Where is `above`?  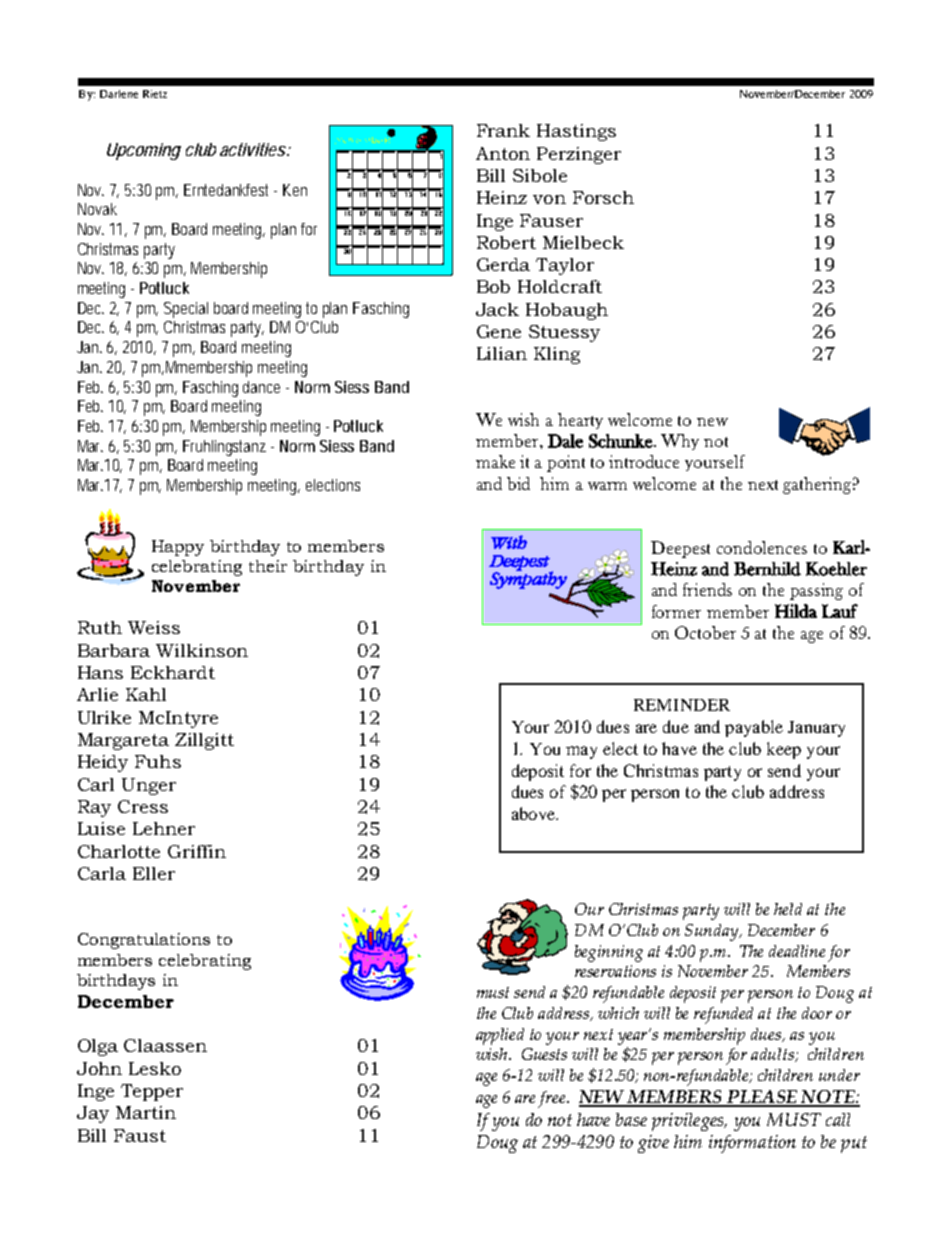 above is located at coordinates (534, 813).
